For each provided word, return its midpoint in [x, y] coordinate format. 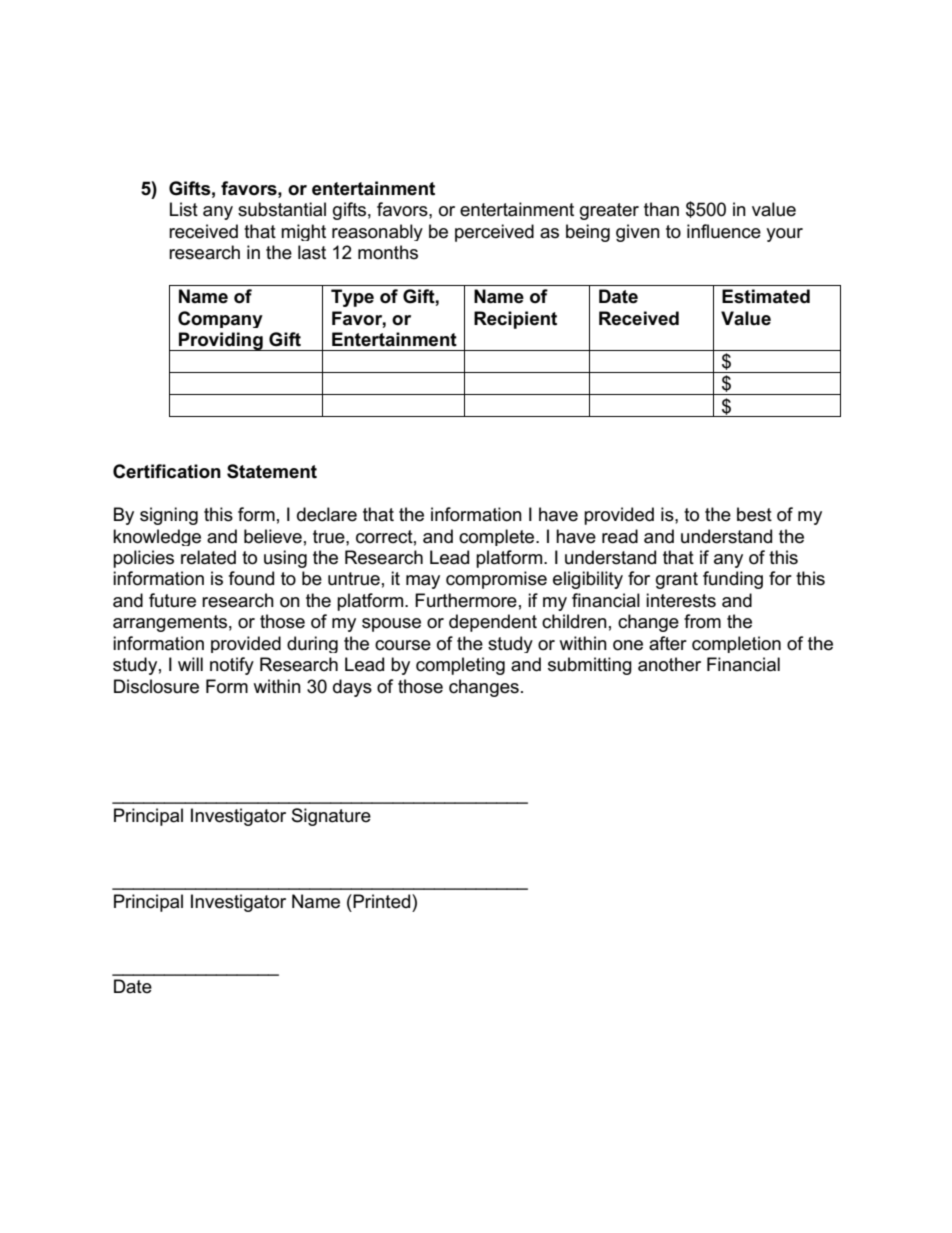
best [754, 514]
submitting [590, 666]
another [669, 664]
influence [724, 231]
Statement [272, 471]
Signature [331, 817]
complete [498, 537]
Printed [382, 901]
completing [460, 666]
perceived [494, 233]
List [184, 209]
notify [232, 666]
